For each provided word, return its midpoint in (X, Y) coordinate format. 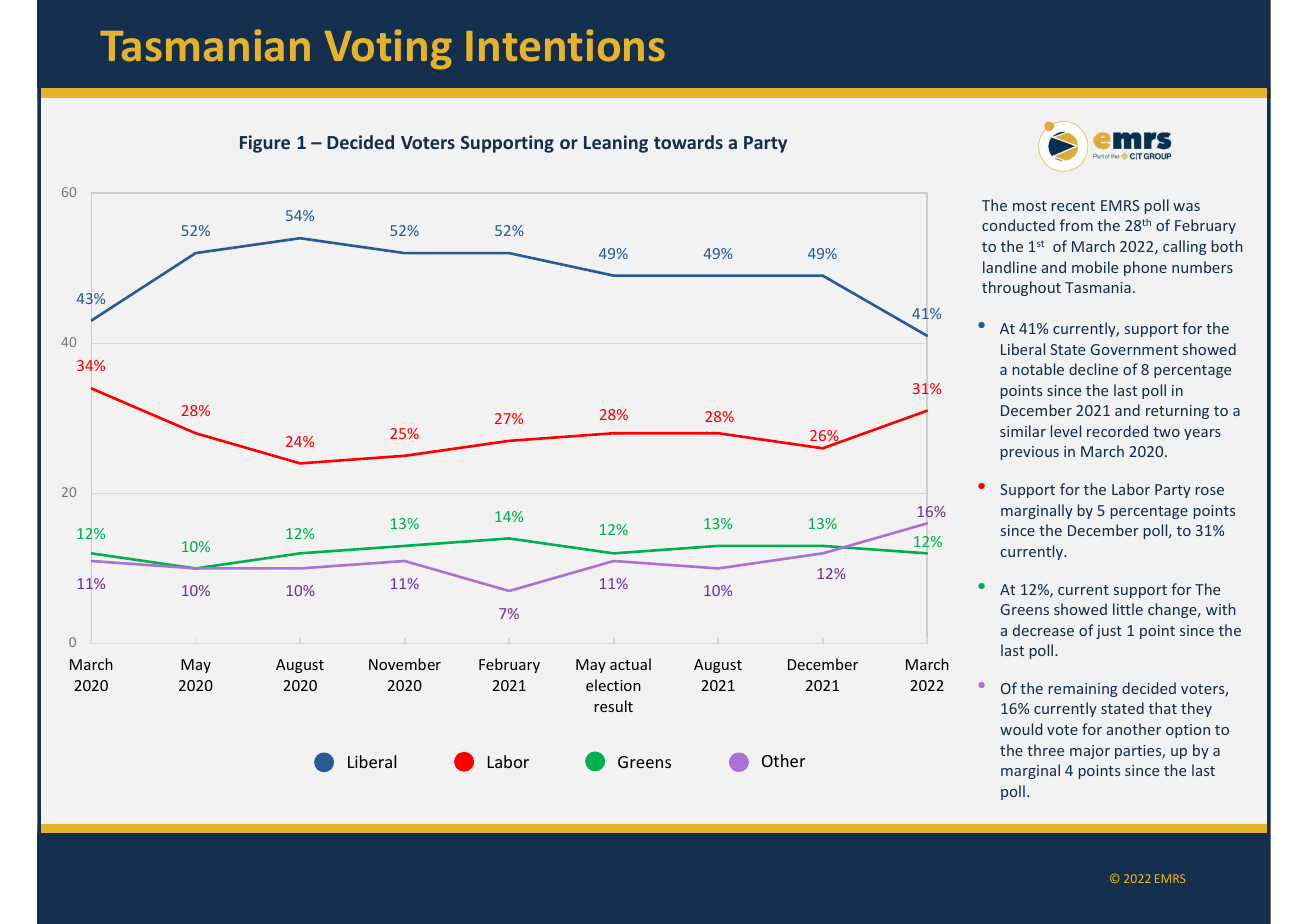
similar (1023, 431)
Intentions (565, 45)
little (1128, 609)
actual (630, 664)
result (613, 706)
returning (1177, 412)
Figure (265, 144)
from (1076, 225)
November (405, 664)
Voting (388, 49)
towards (688, 142)
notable (1038, 369)
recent (1073, 206)
